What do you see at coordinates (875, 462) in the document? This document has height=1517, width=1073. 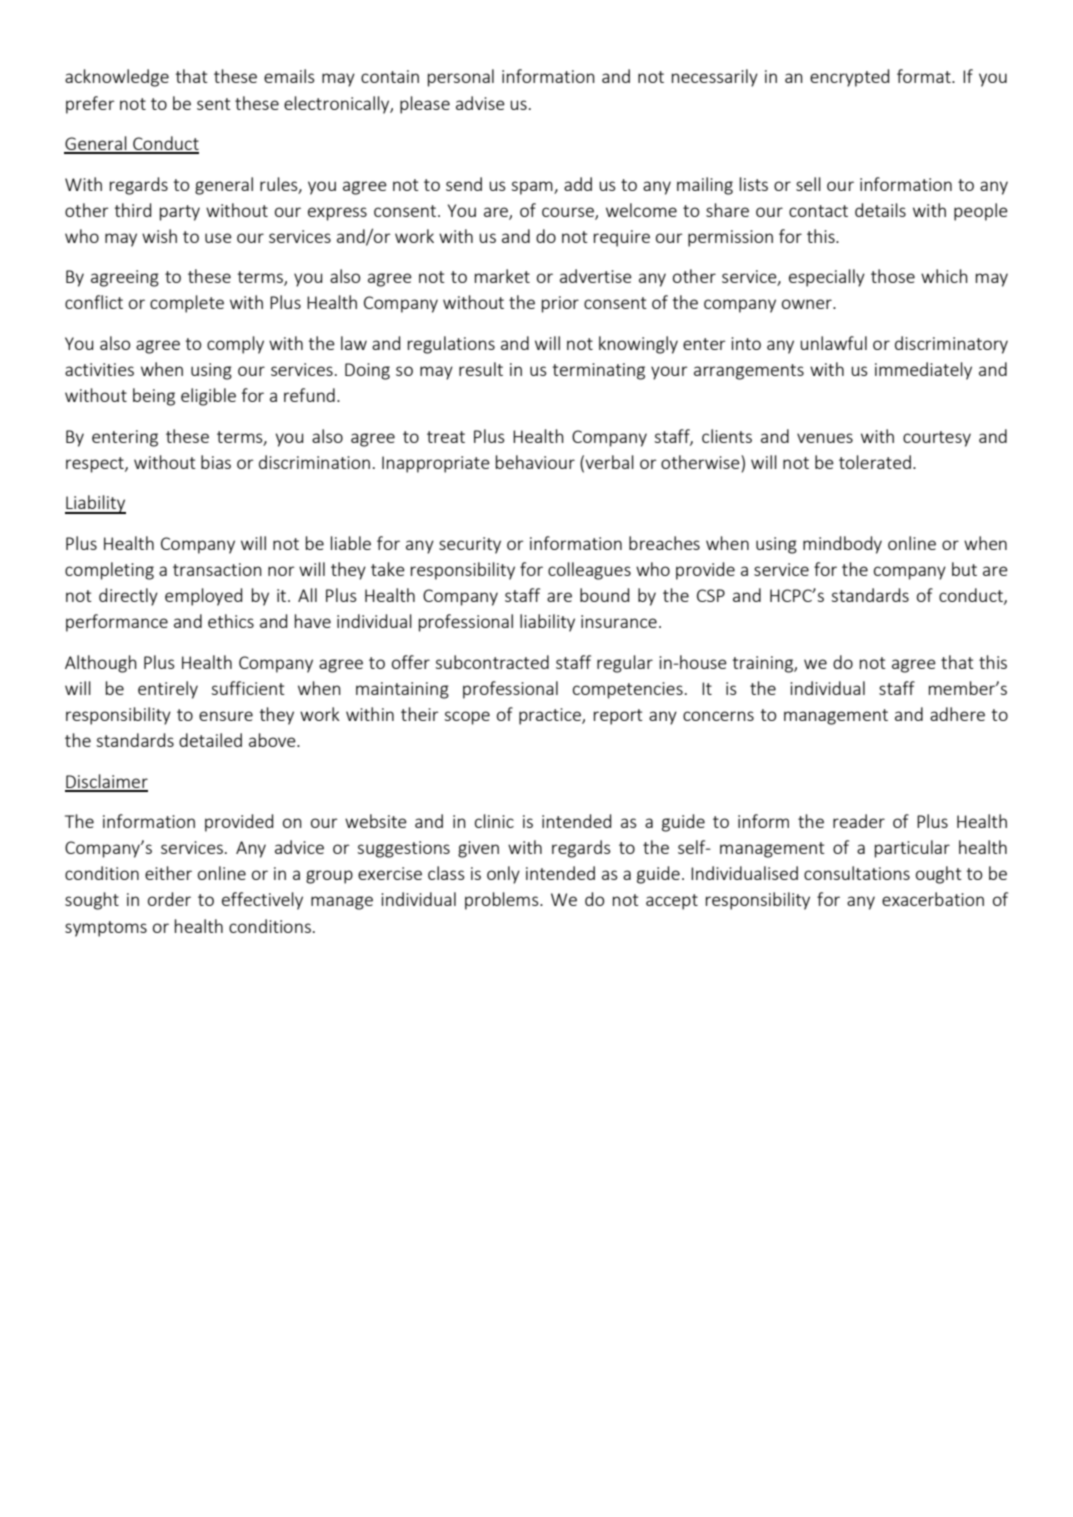 I see `tolerated` at bounding box center [875, 462].
